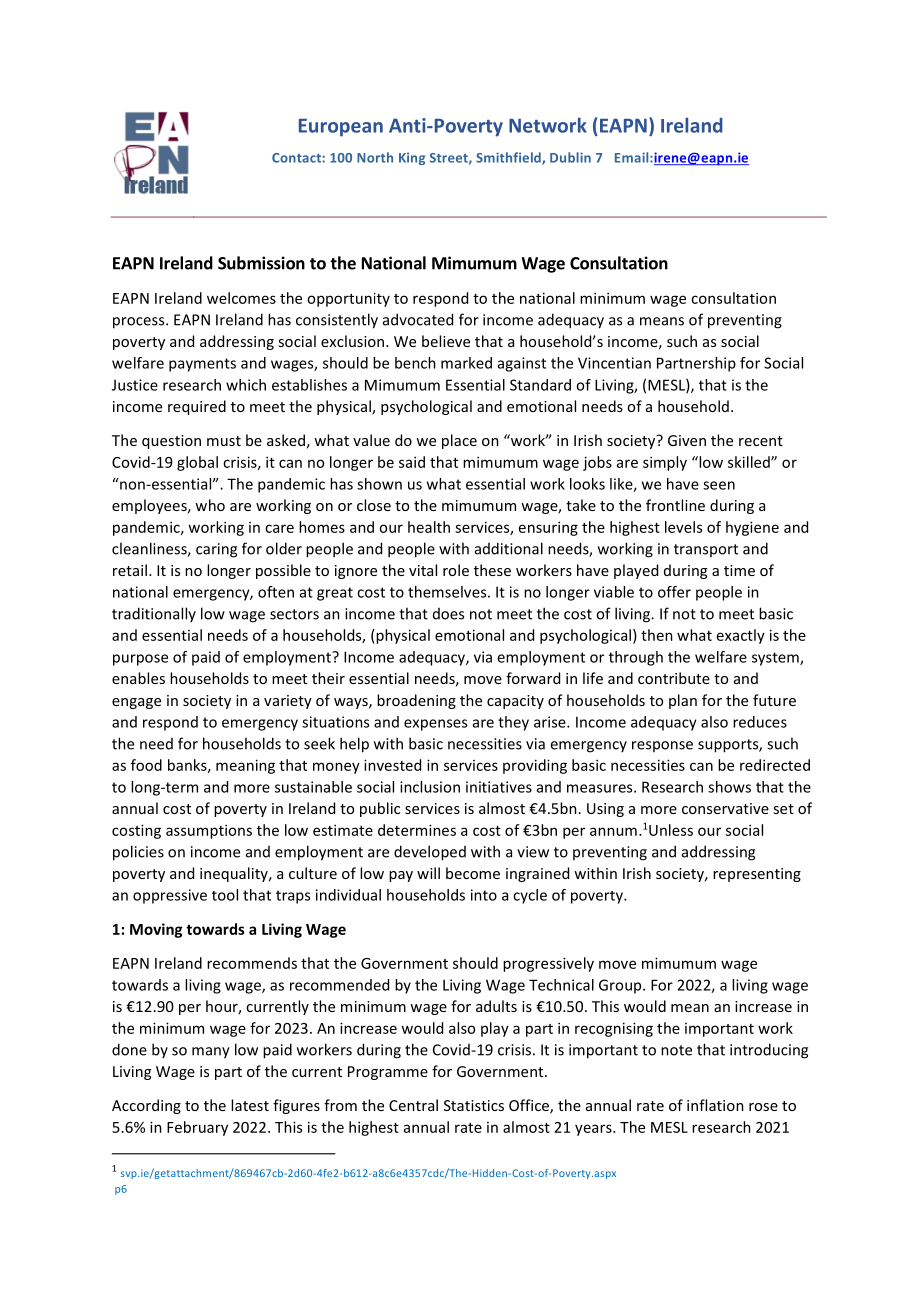 The image size is (924, 1308). What do you see at coordinates (154, 614) in the image?
I see `traditionally` at bounding box center [154, 614].
